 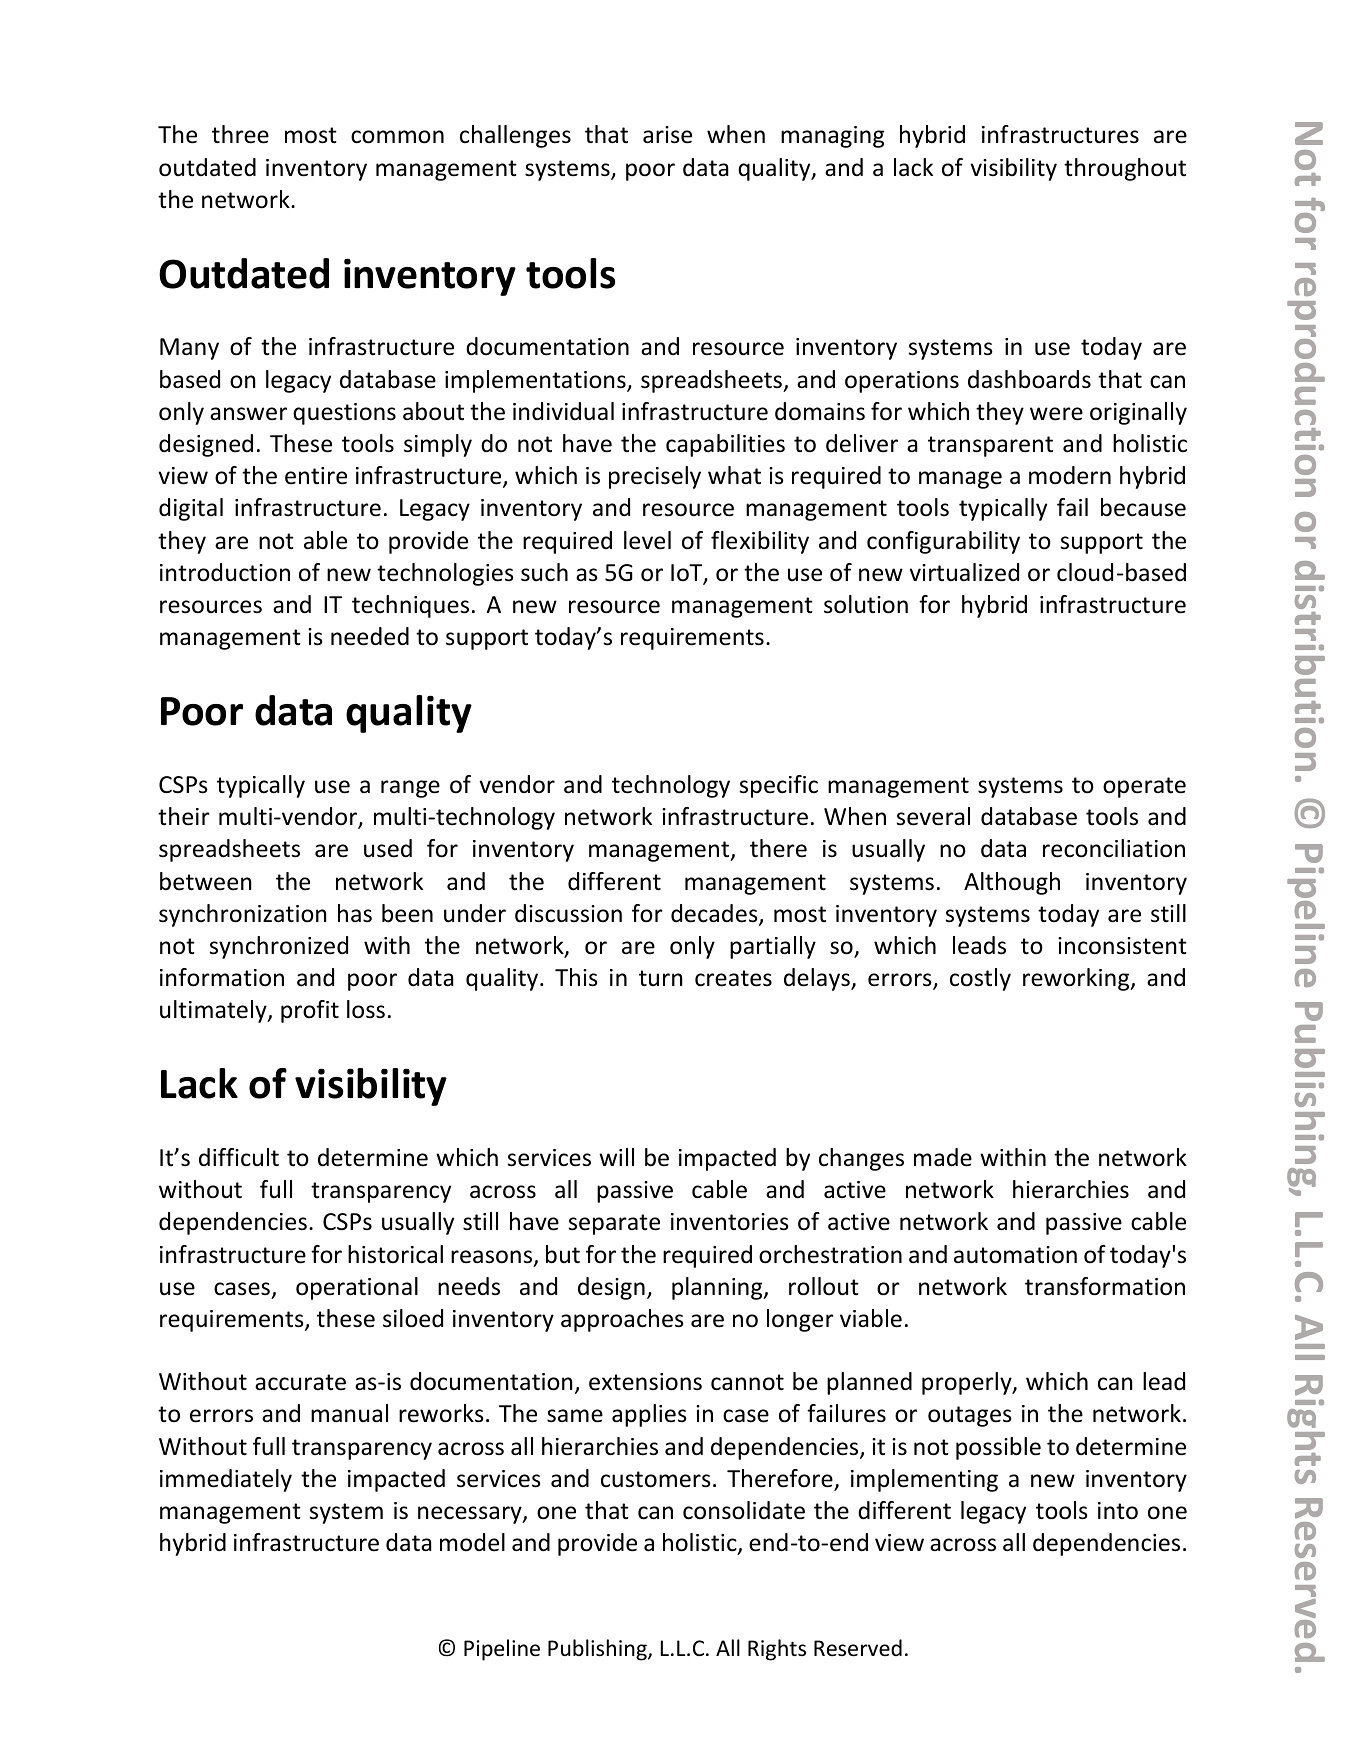 I want to click on arise, so click(x=667, y=135).
